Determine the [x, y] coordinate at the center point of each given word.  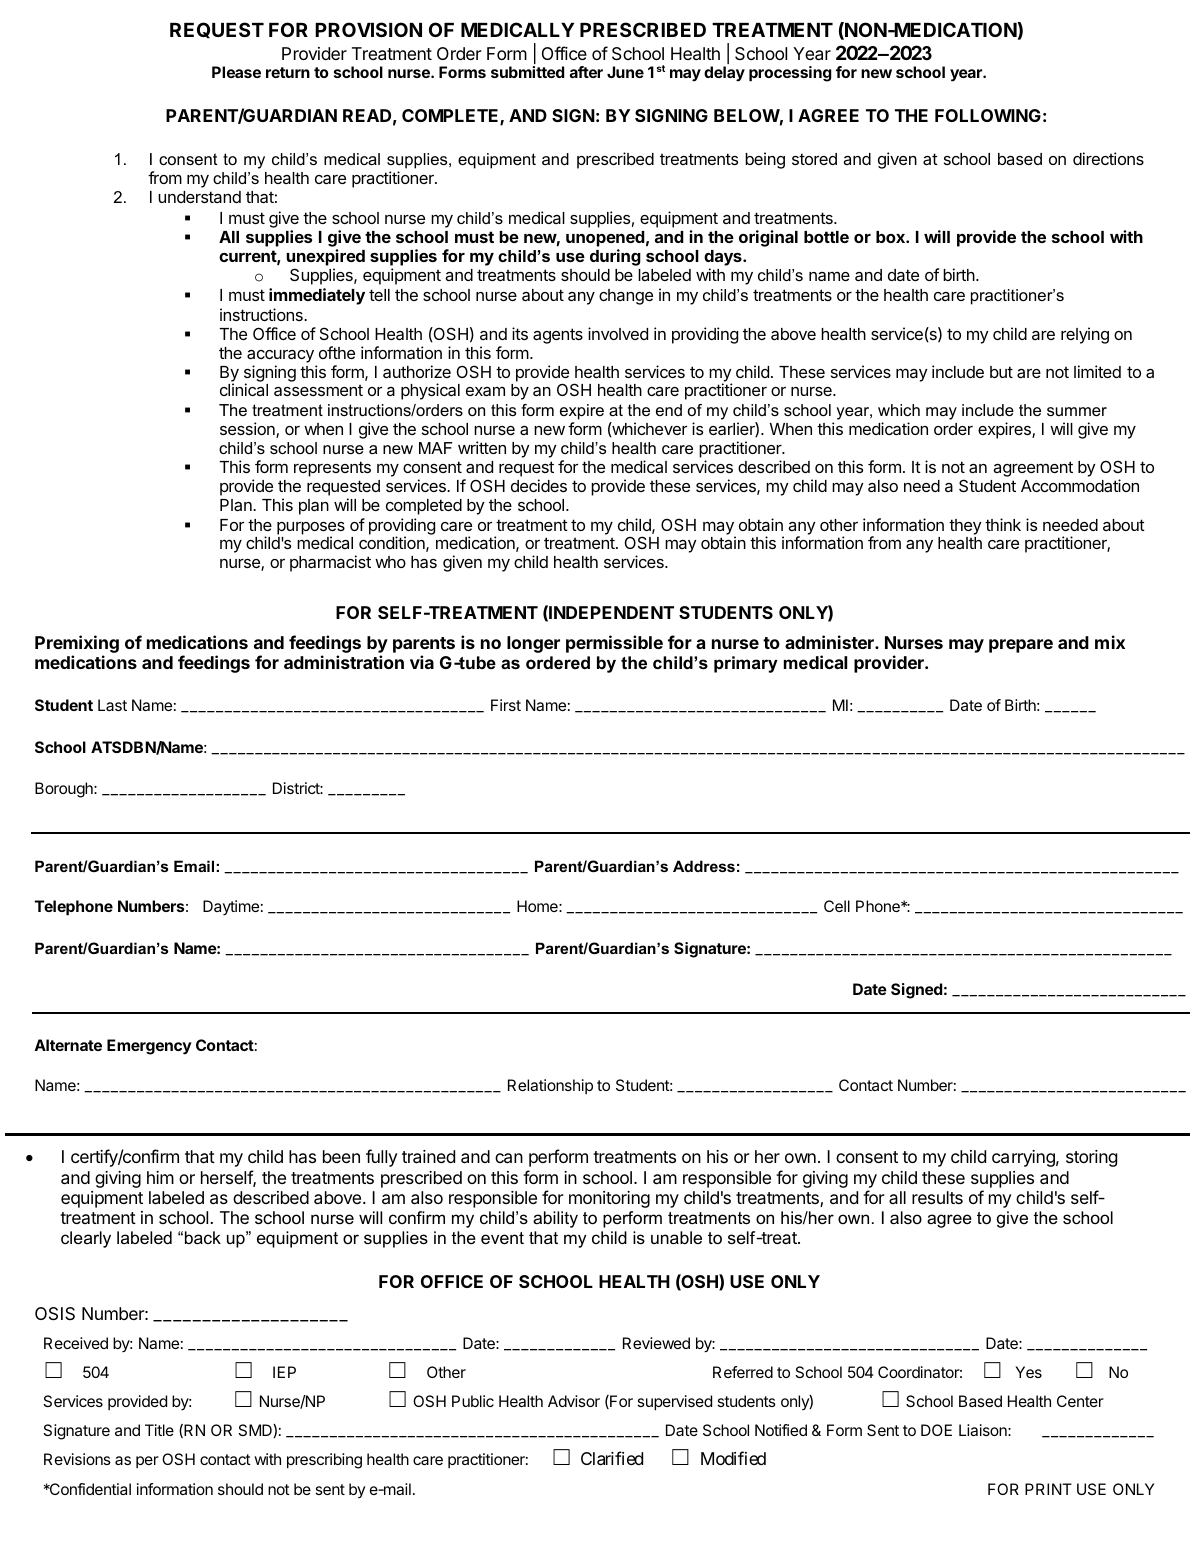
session [248, 430]
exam [485, 391]
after [586, 72]
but [1001, 372]
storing [1091, 1158]
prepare [1021, 646]
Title [159, 1430]
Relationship [550, 1086]
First [506, 705]
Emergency [149, 1047]
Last [112, 705]
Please [236, 72]
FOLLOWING [988, 115]
